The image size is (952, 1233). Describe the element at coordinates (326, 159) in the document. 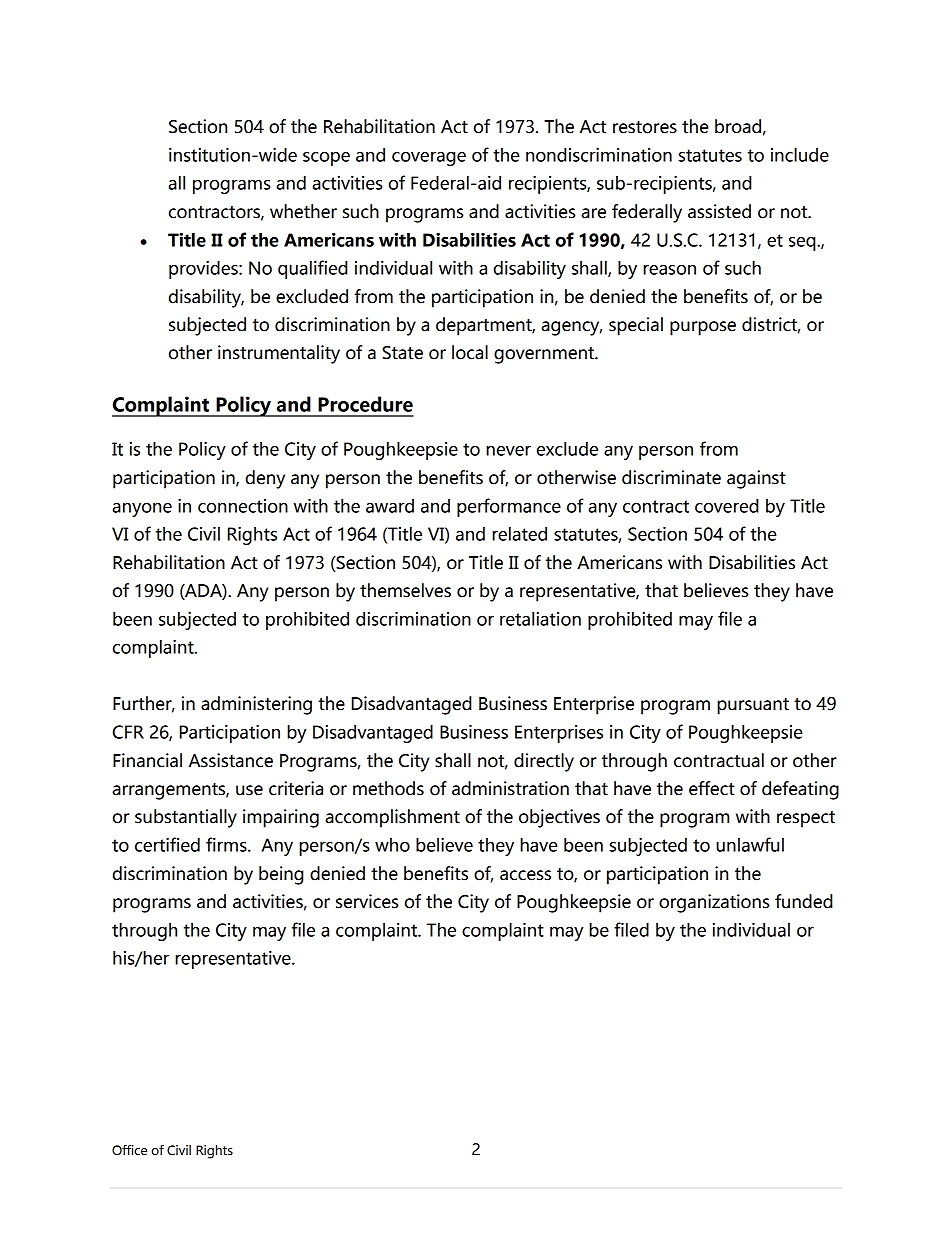

I see `scope` at that location.
